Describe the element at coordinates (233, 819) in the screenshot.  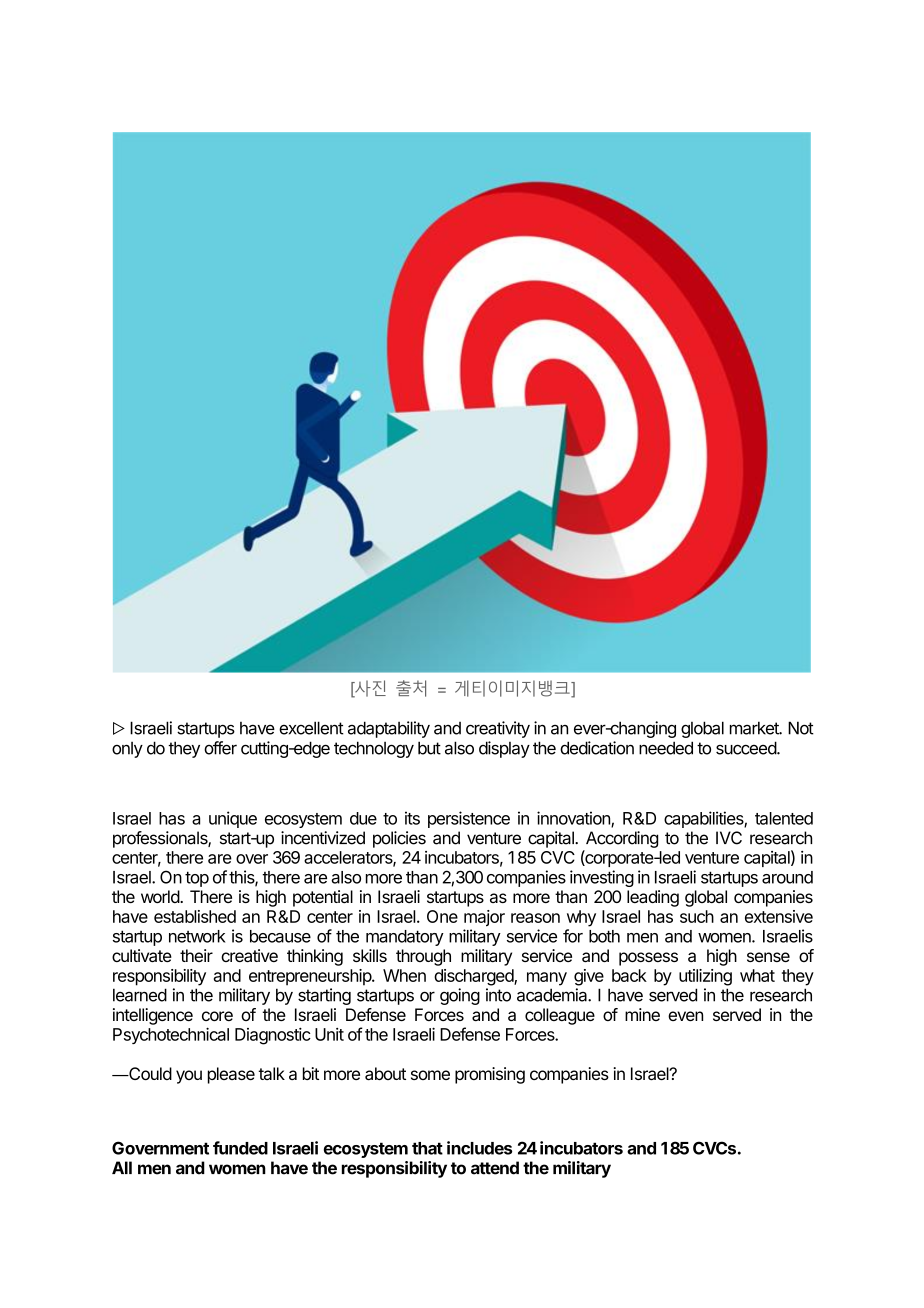
I see `unique` at that location.
